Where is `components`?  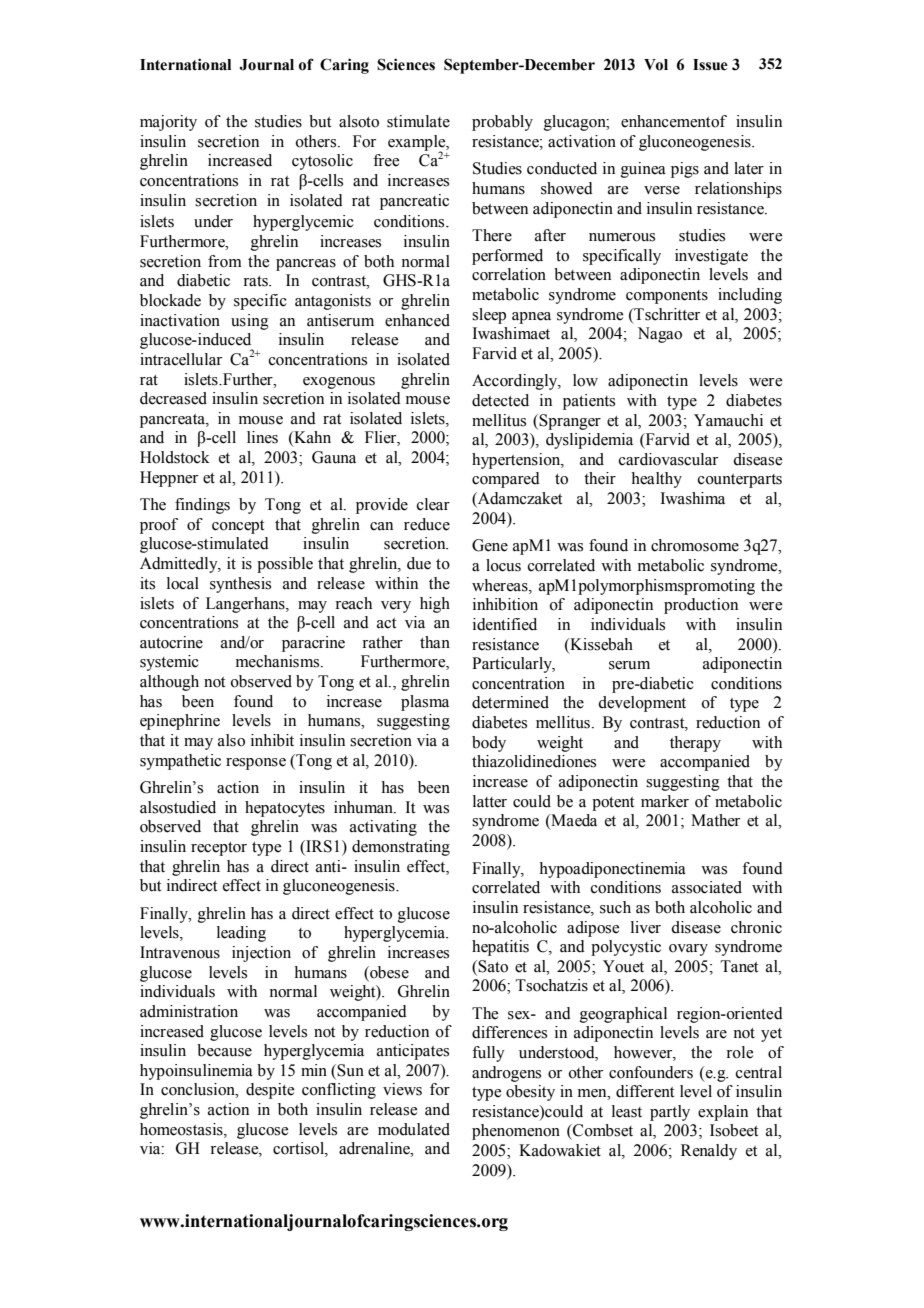 components is located at coordinates (667, 297).
